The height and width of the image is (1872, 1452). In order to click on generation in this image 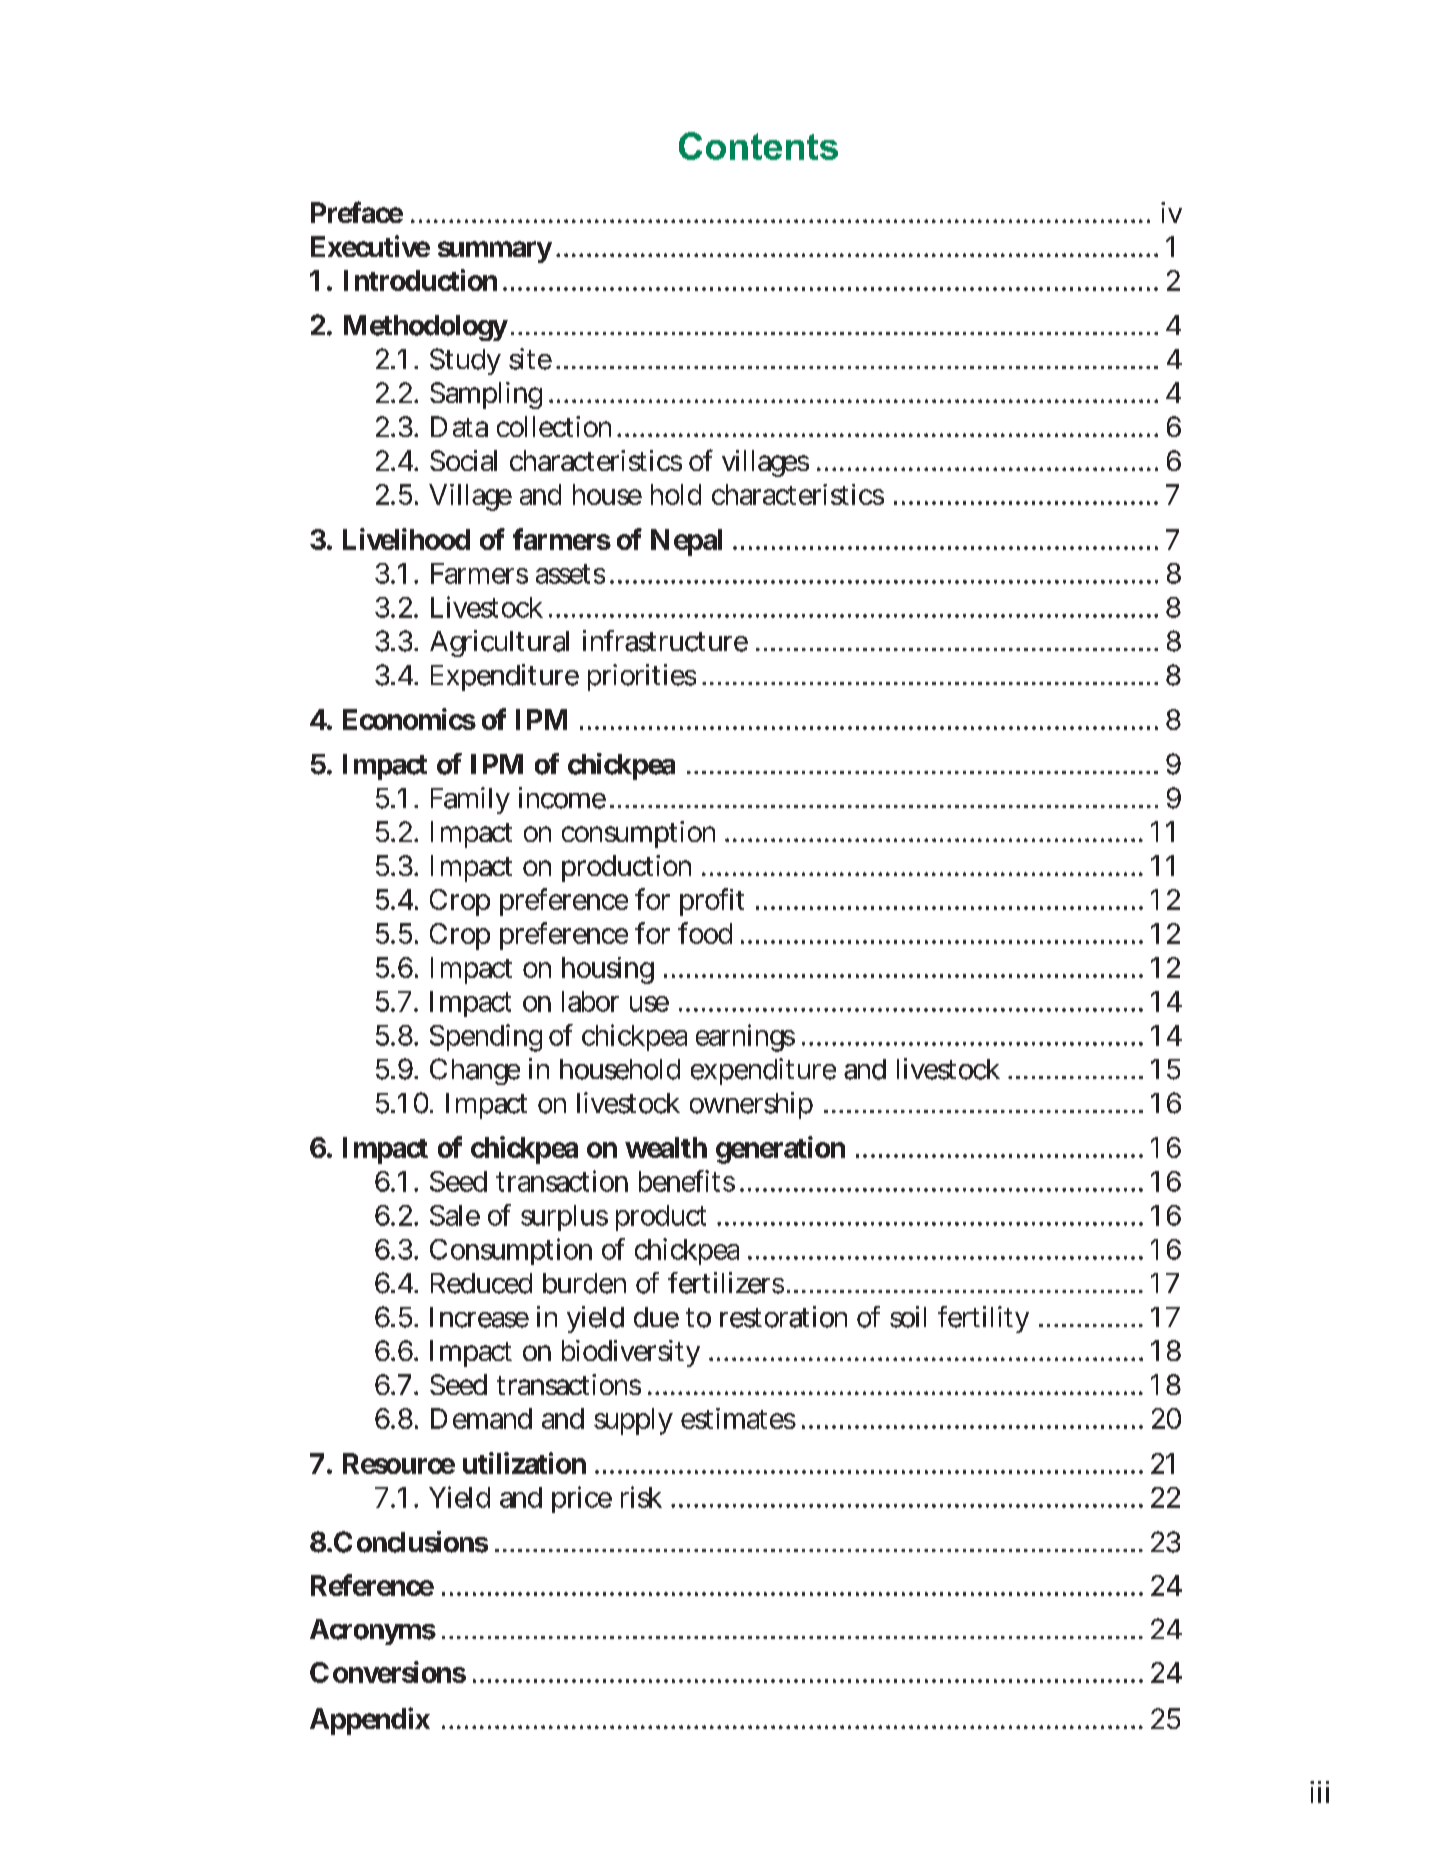, I will do `click(780, 1150)`.
